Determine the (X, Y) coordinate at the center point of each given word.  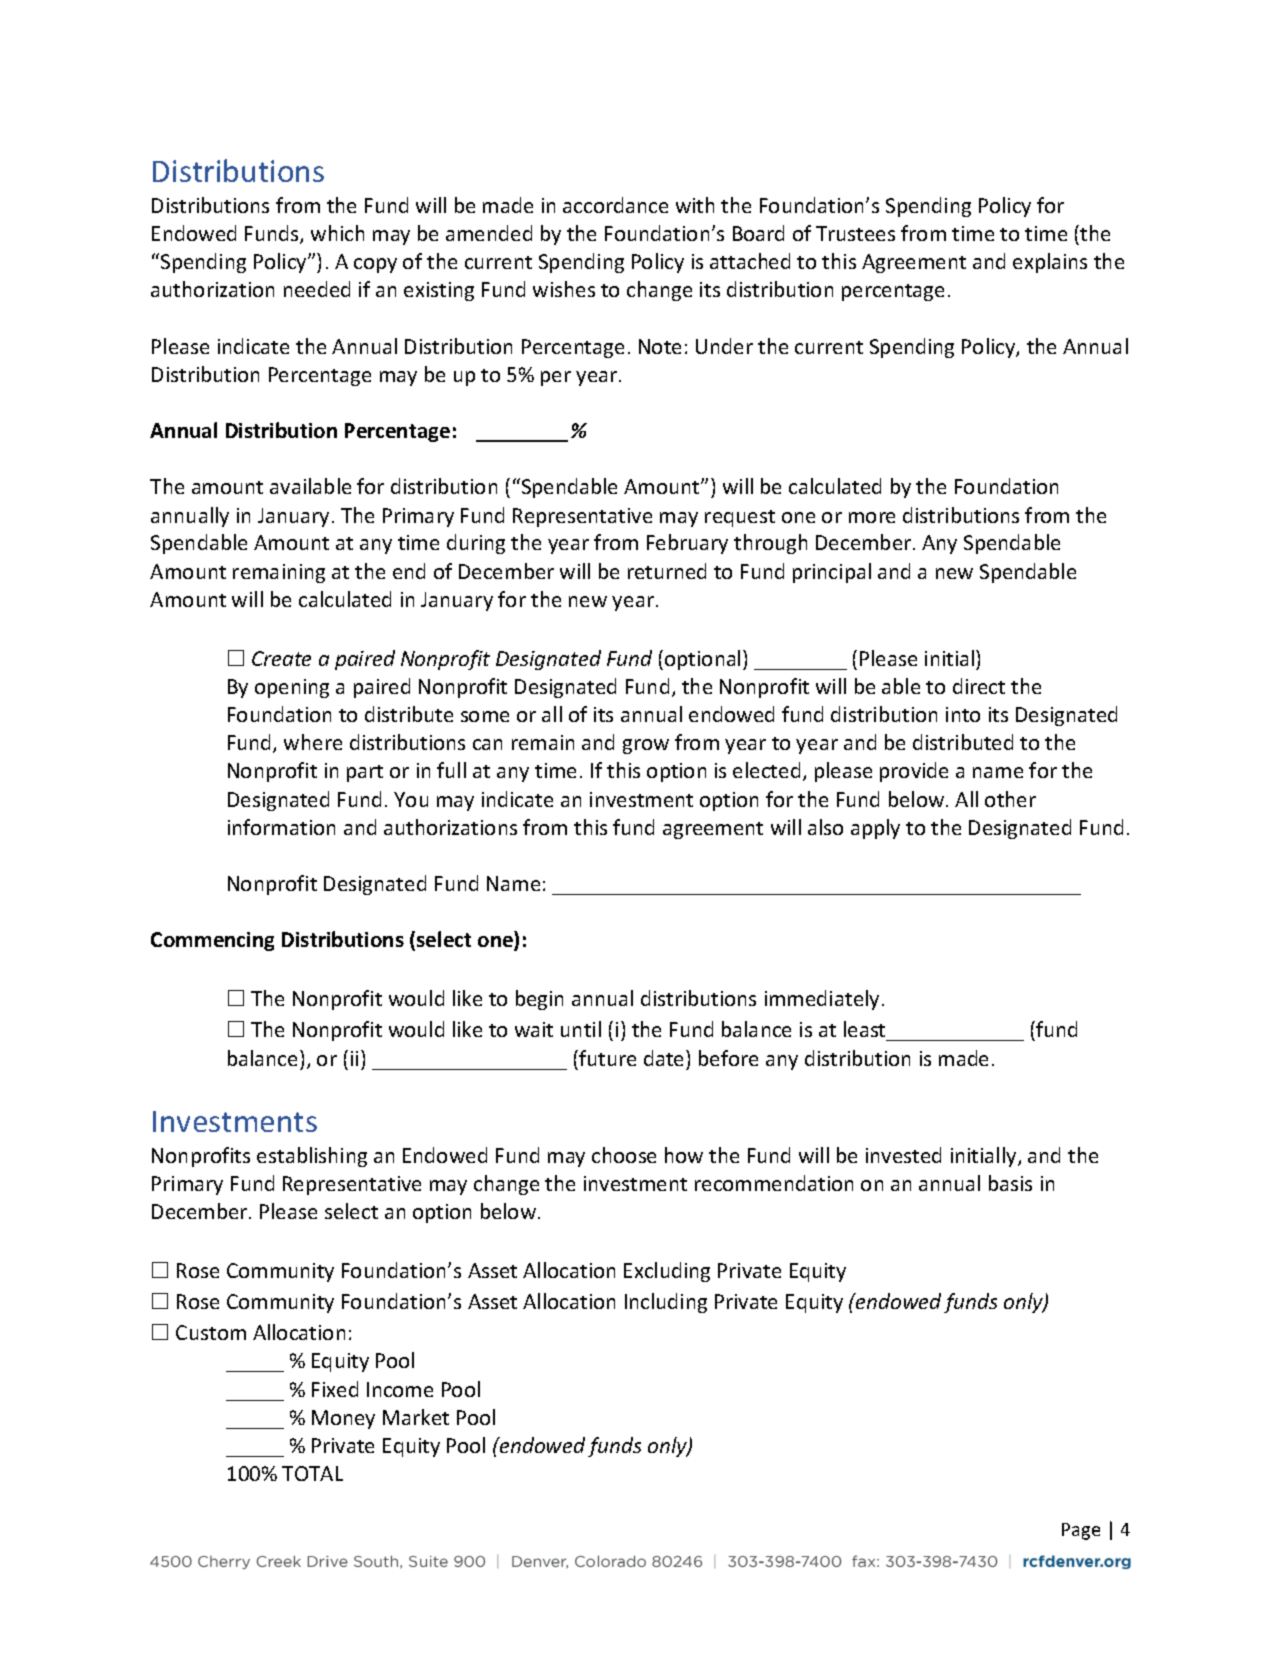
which (337, 233)
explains (1050, 263)
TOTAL (312, 1473)
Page (1081, 1531)
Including (666, 1303)
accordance (615, 205)
